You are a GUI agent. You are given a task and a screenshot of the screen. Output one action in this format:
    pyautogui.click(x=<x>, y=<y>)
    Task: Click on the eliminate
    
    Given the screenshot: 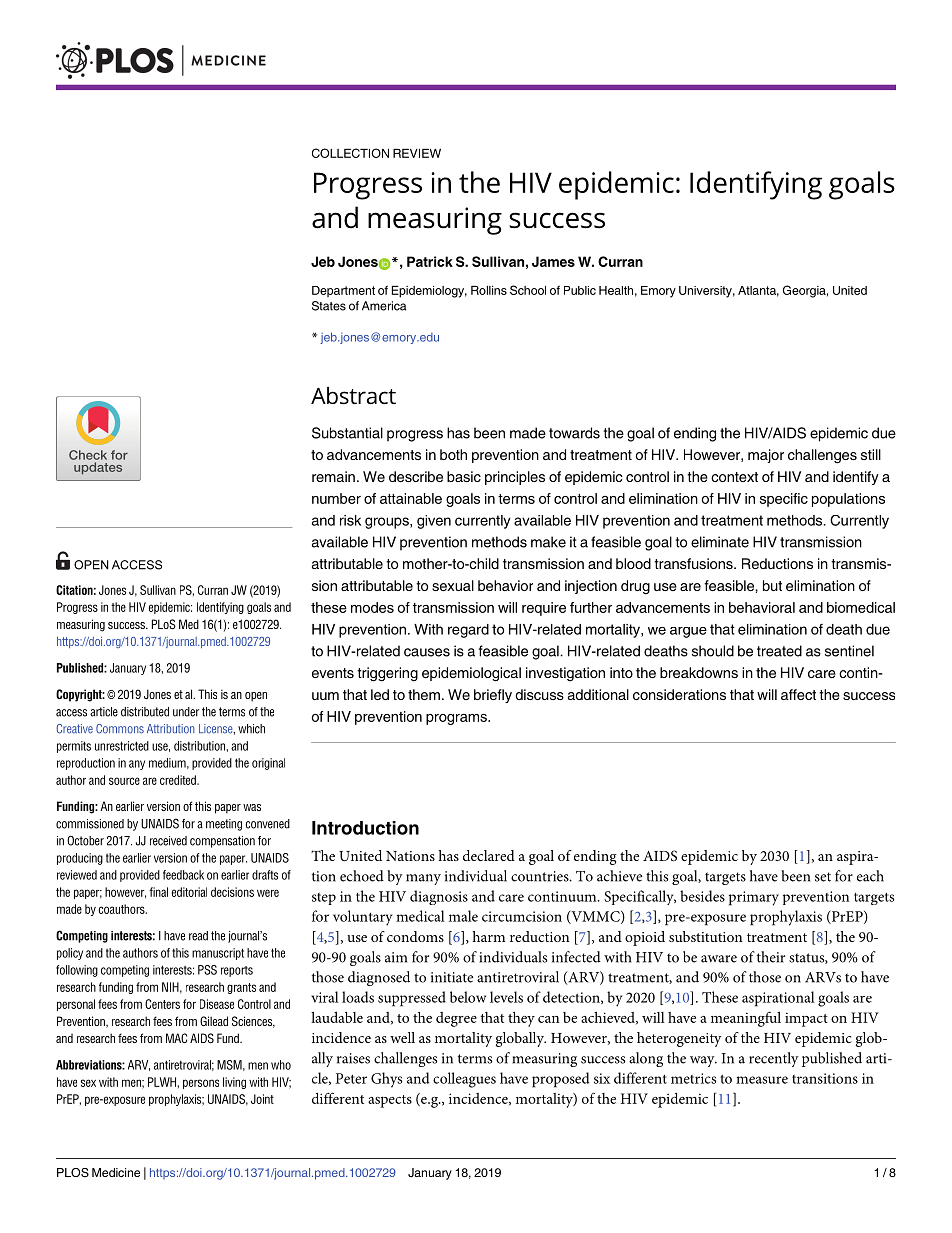 What is the action you would take?
    pyautogui.click(x=720, y=542)
